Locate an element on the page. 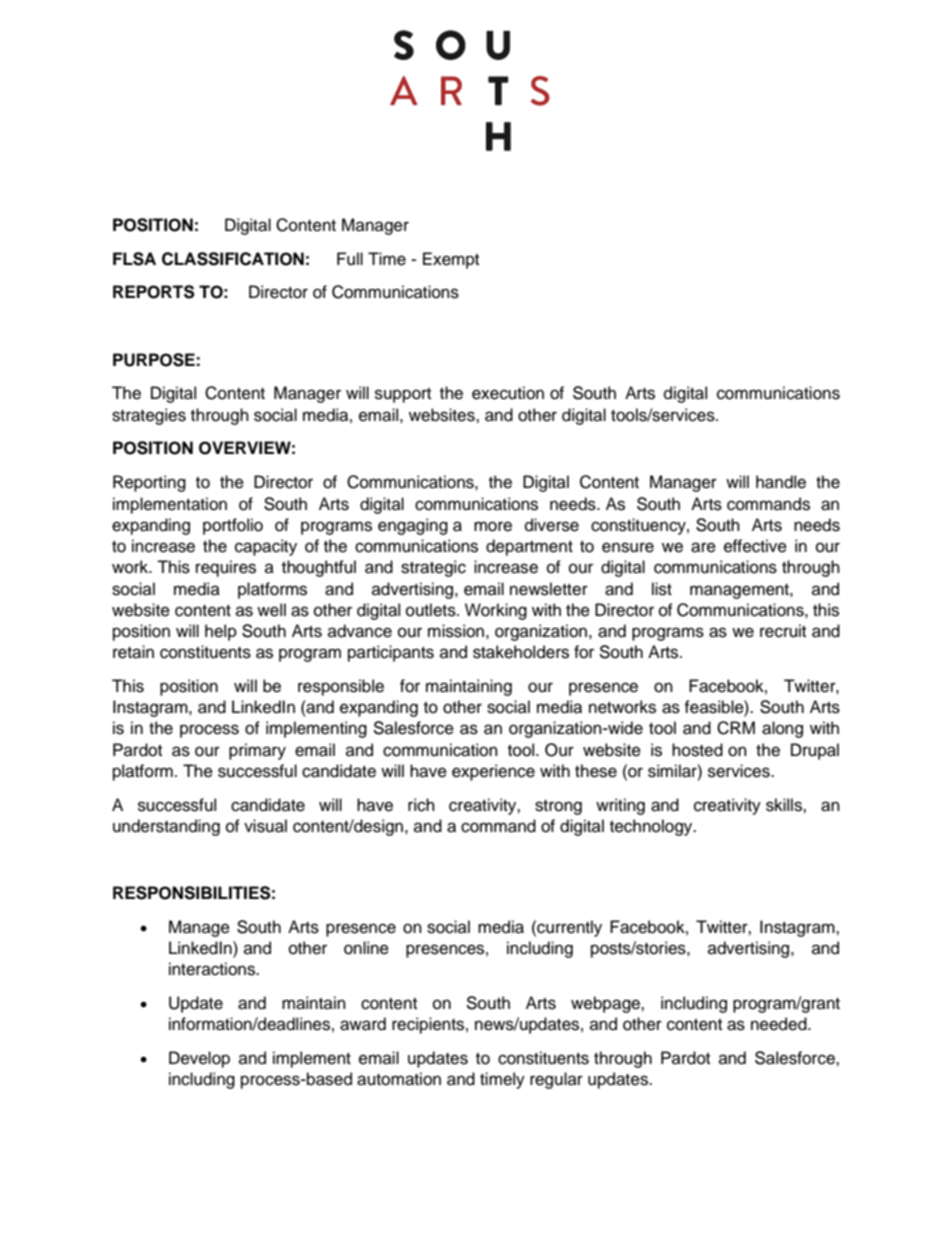 Image resolution: width=952 pixels, height=1233 pixels. help is located at coordinates (221, 632).
